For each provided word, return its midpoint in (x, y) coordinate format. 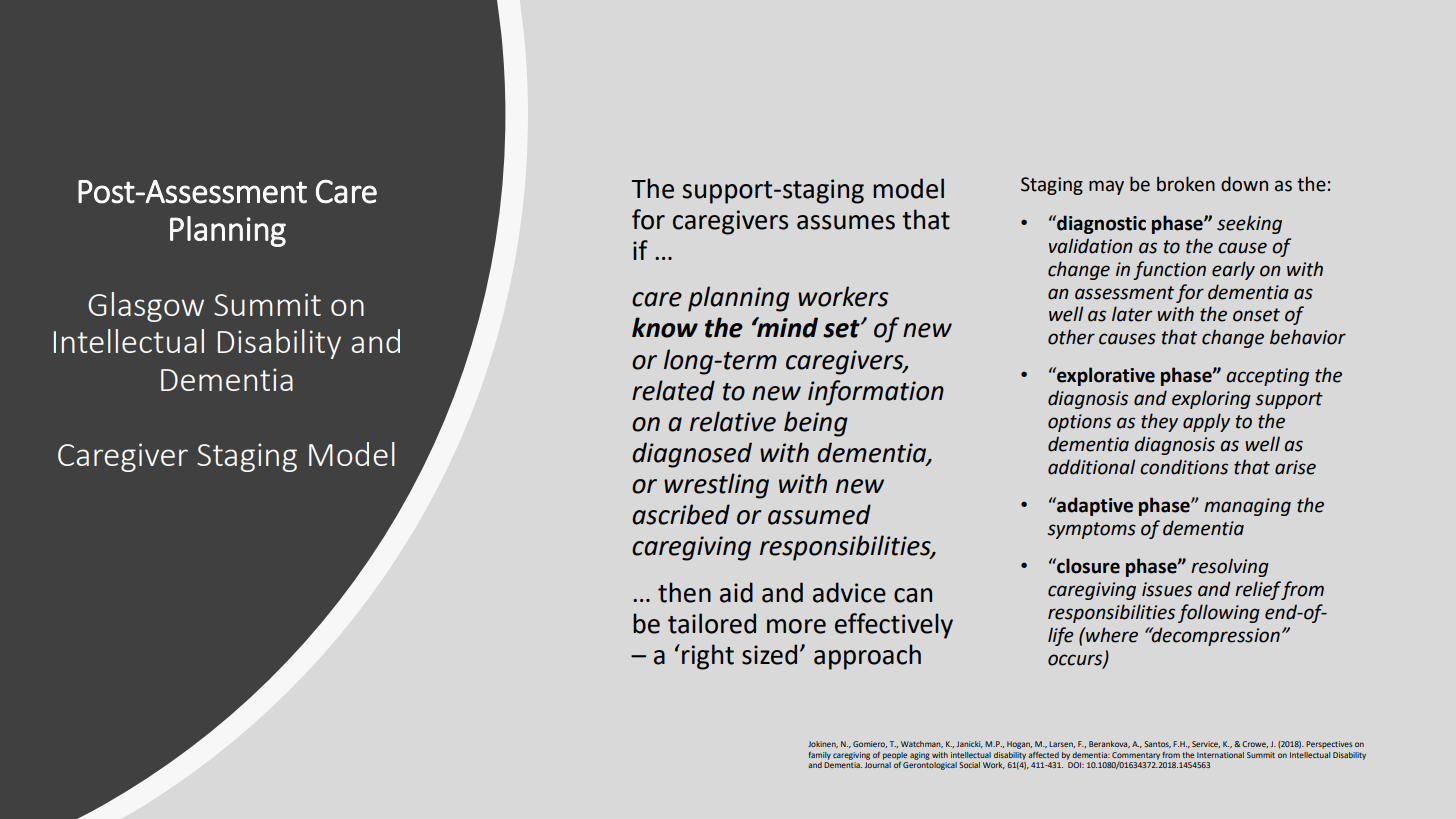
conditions (1184, 467)
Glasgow (146, 307)
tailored (712, 623)
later (1132, 314)
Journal (878, 765)
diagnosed (692, 455)
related (673, 390)
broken (1186, 184)
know (665, 327)
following (1219, 613)
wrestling (716, 486)
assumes (846, 222)
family (820, 756)
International (1220, 755)
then (684, 592)
